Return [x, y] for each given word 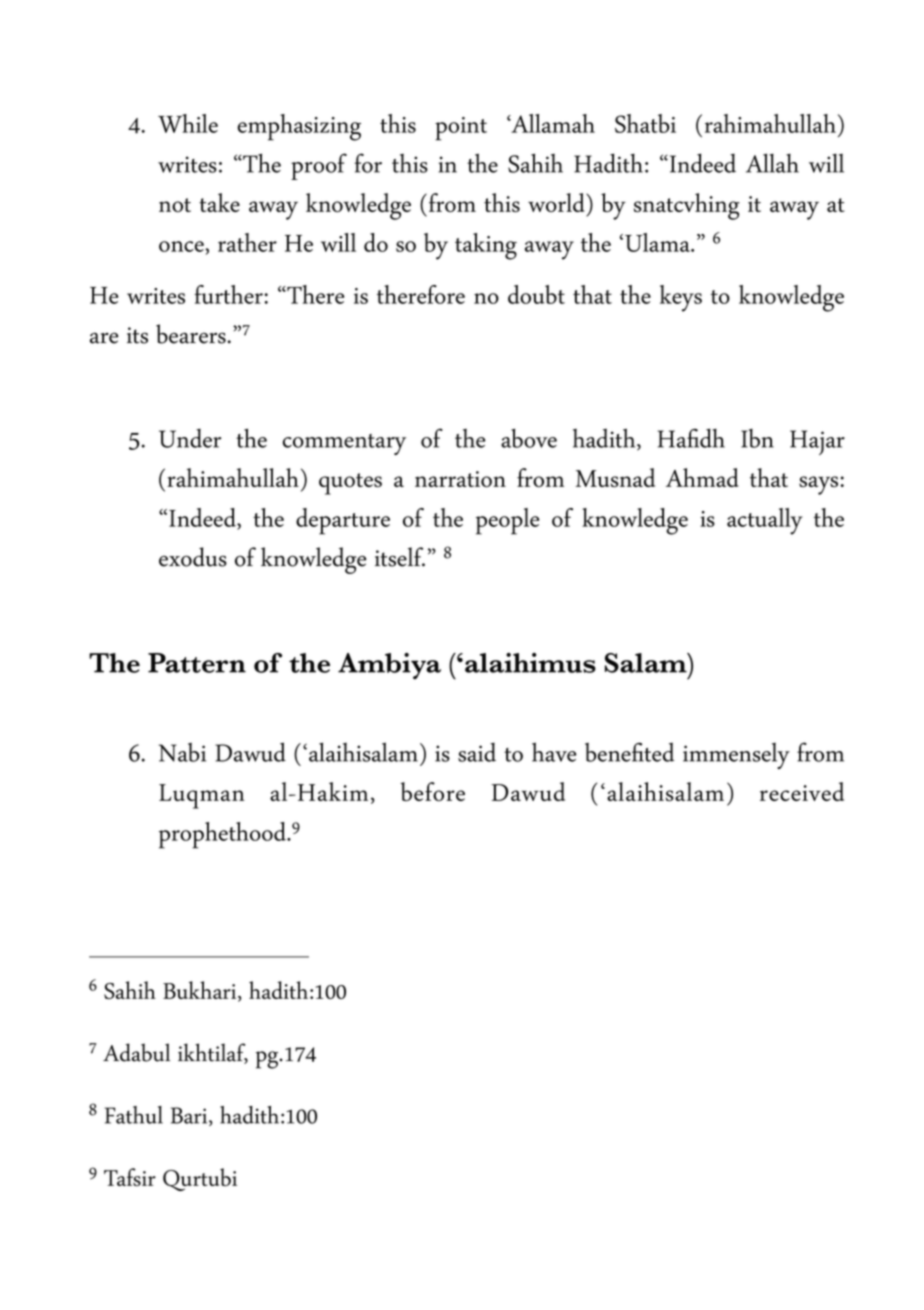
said [477, 752]
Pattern [197, 663]
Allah [772, 163]
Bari [190, 1116]
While [188, 123]
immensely [736, 756]
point [461, 129]
